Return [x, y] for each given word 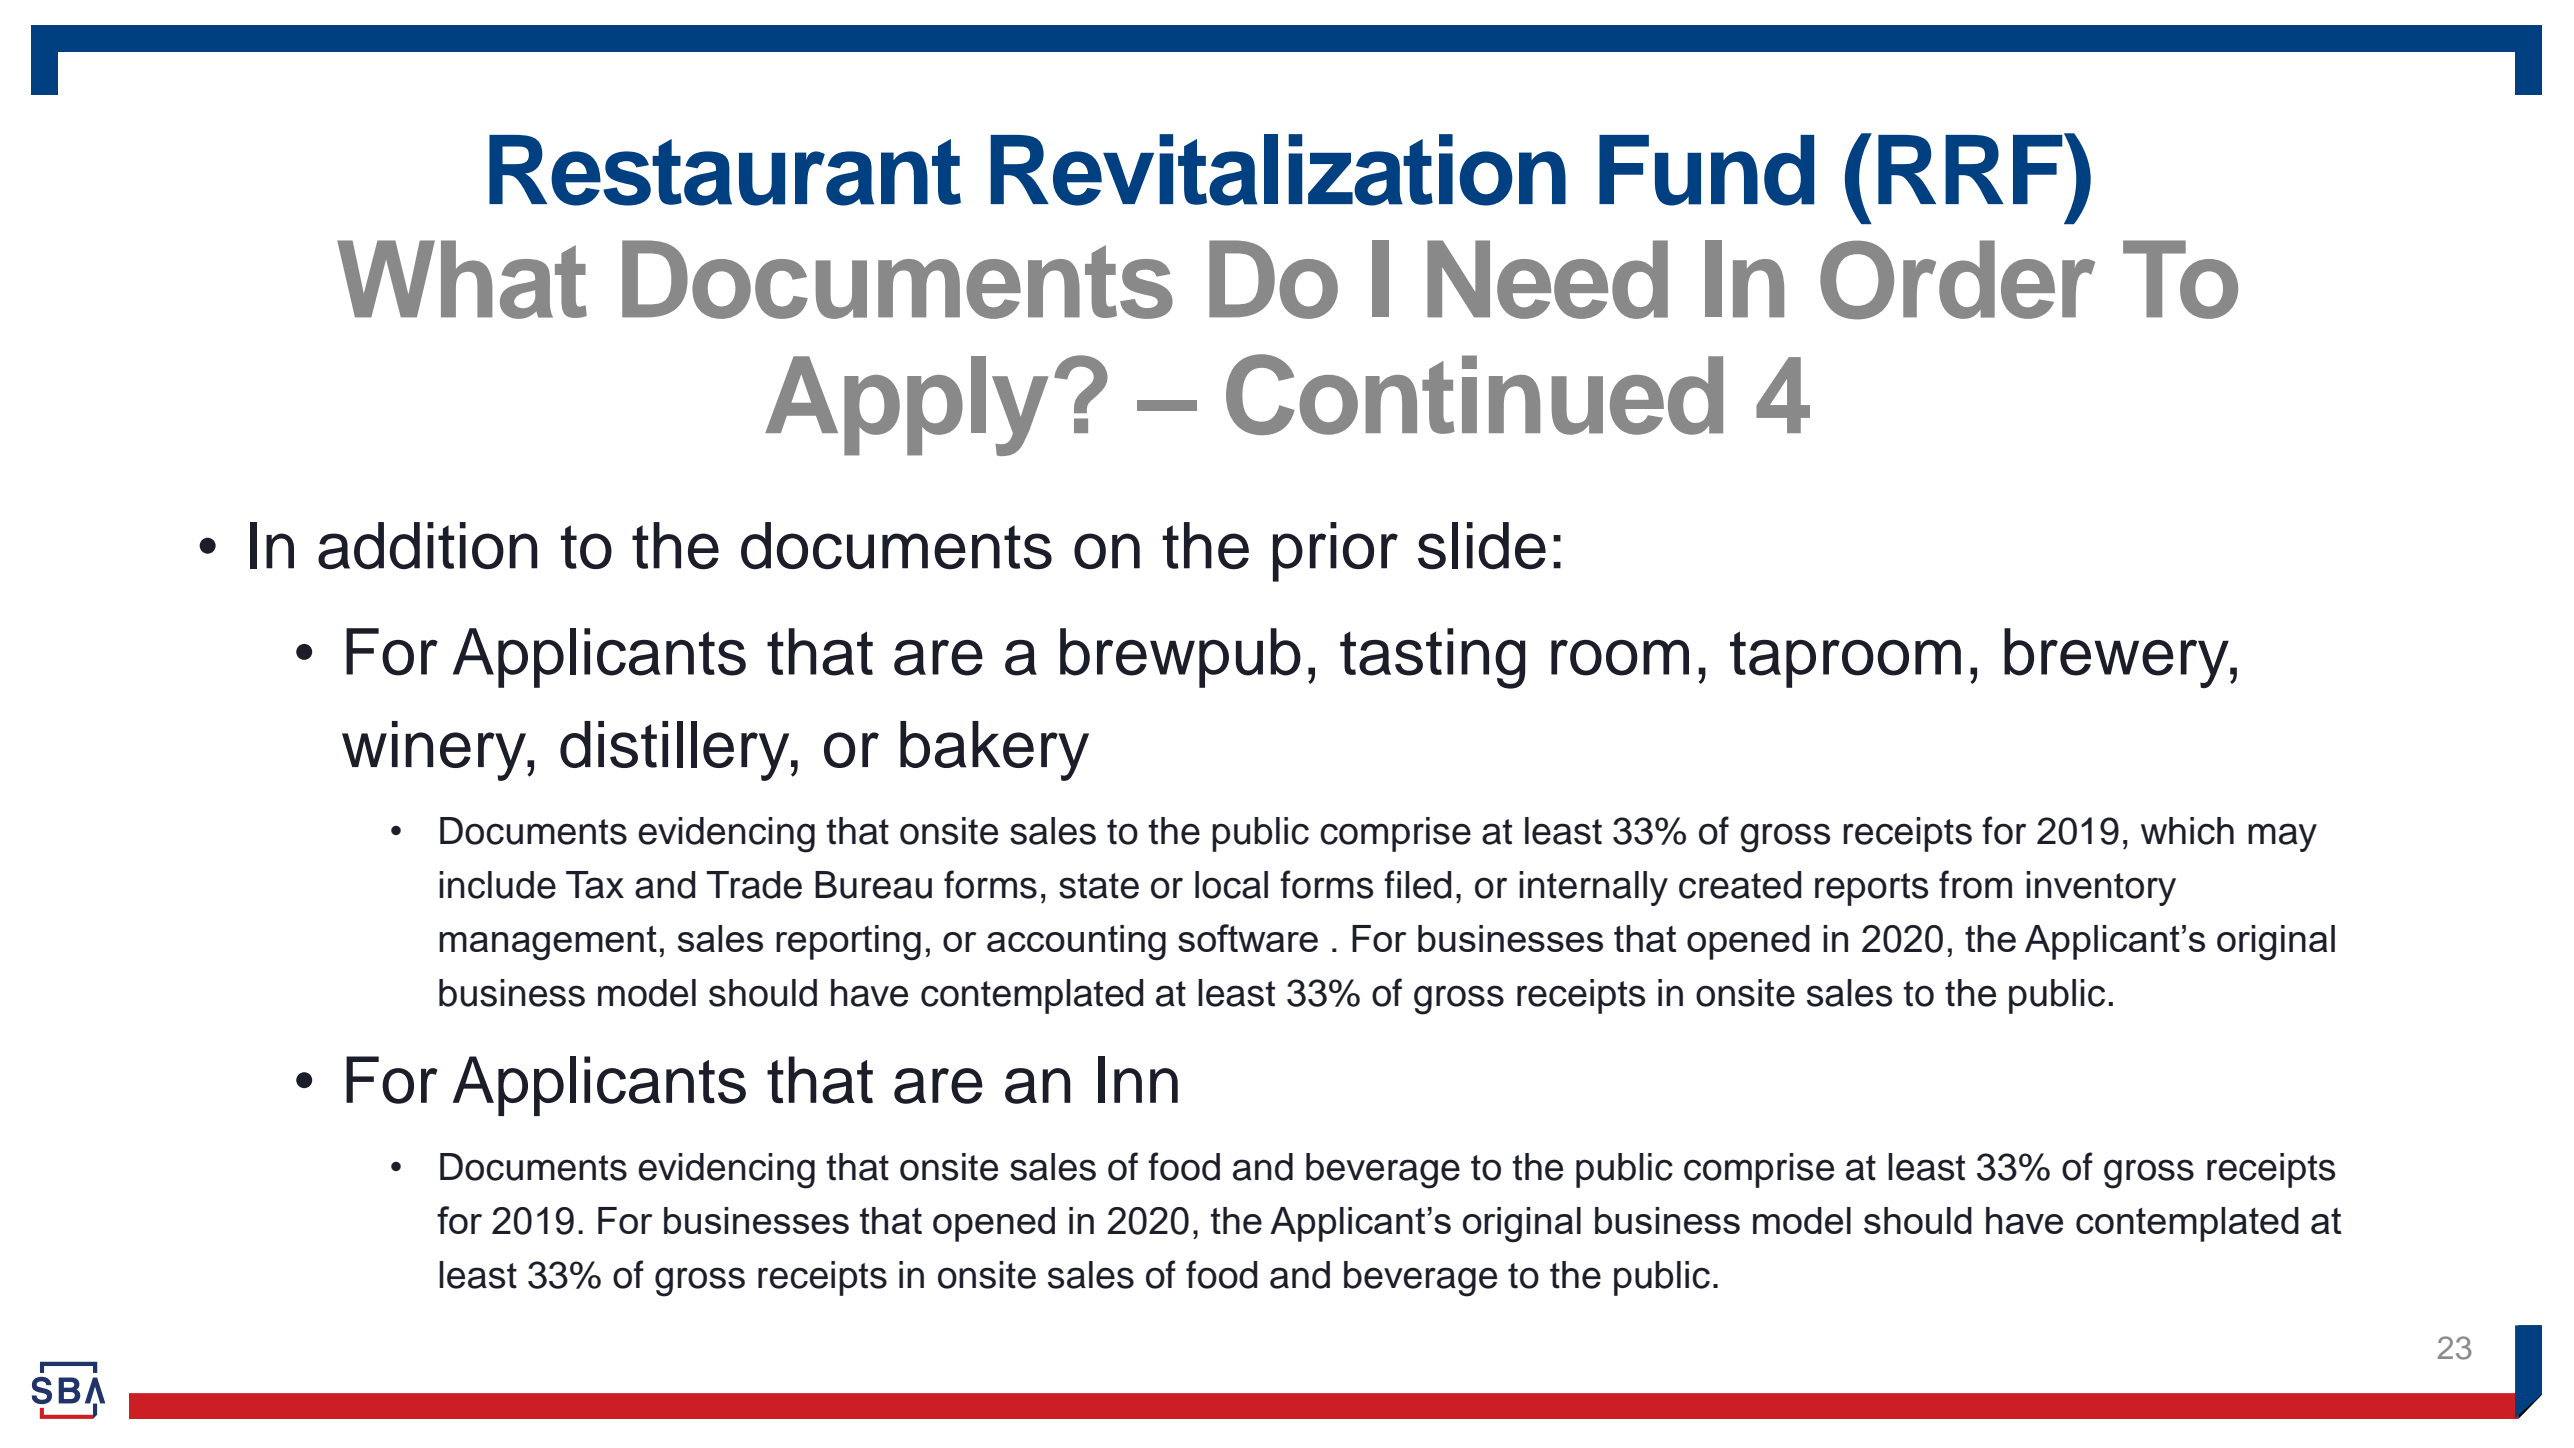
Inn [1138, 1079]
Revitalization [1278, 170]
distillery [676, 751]
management [548, 943]
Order [1957, 280]
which [2187, 831]
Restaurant [725, 170]
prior [1335, 552]
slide [1482, 545]
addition [427, 545]
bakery [994, 751]
